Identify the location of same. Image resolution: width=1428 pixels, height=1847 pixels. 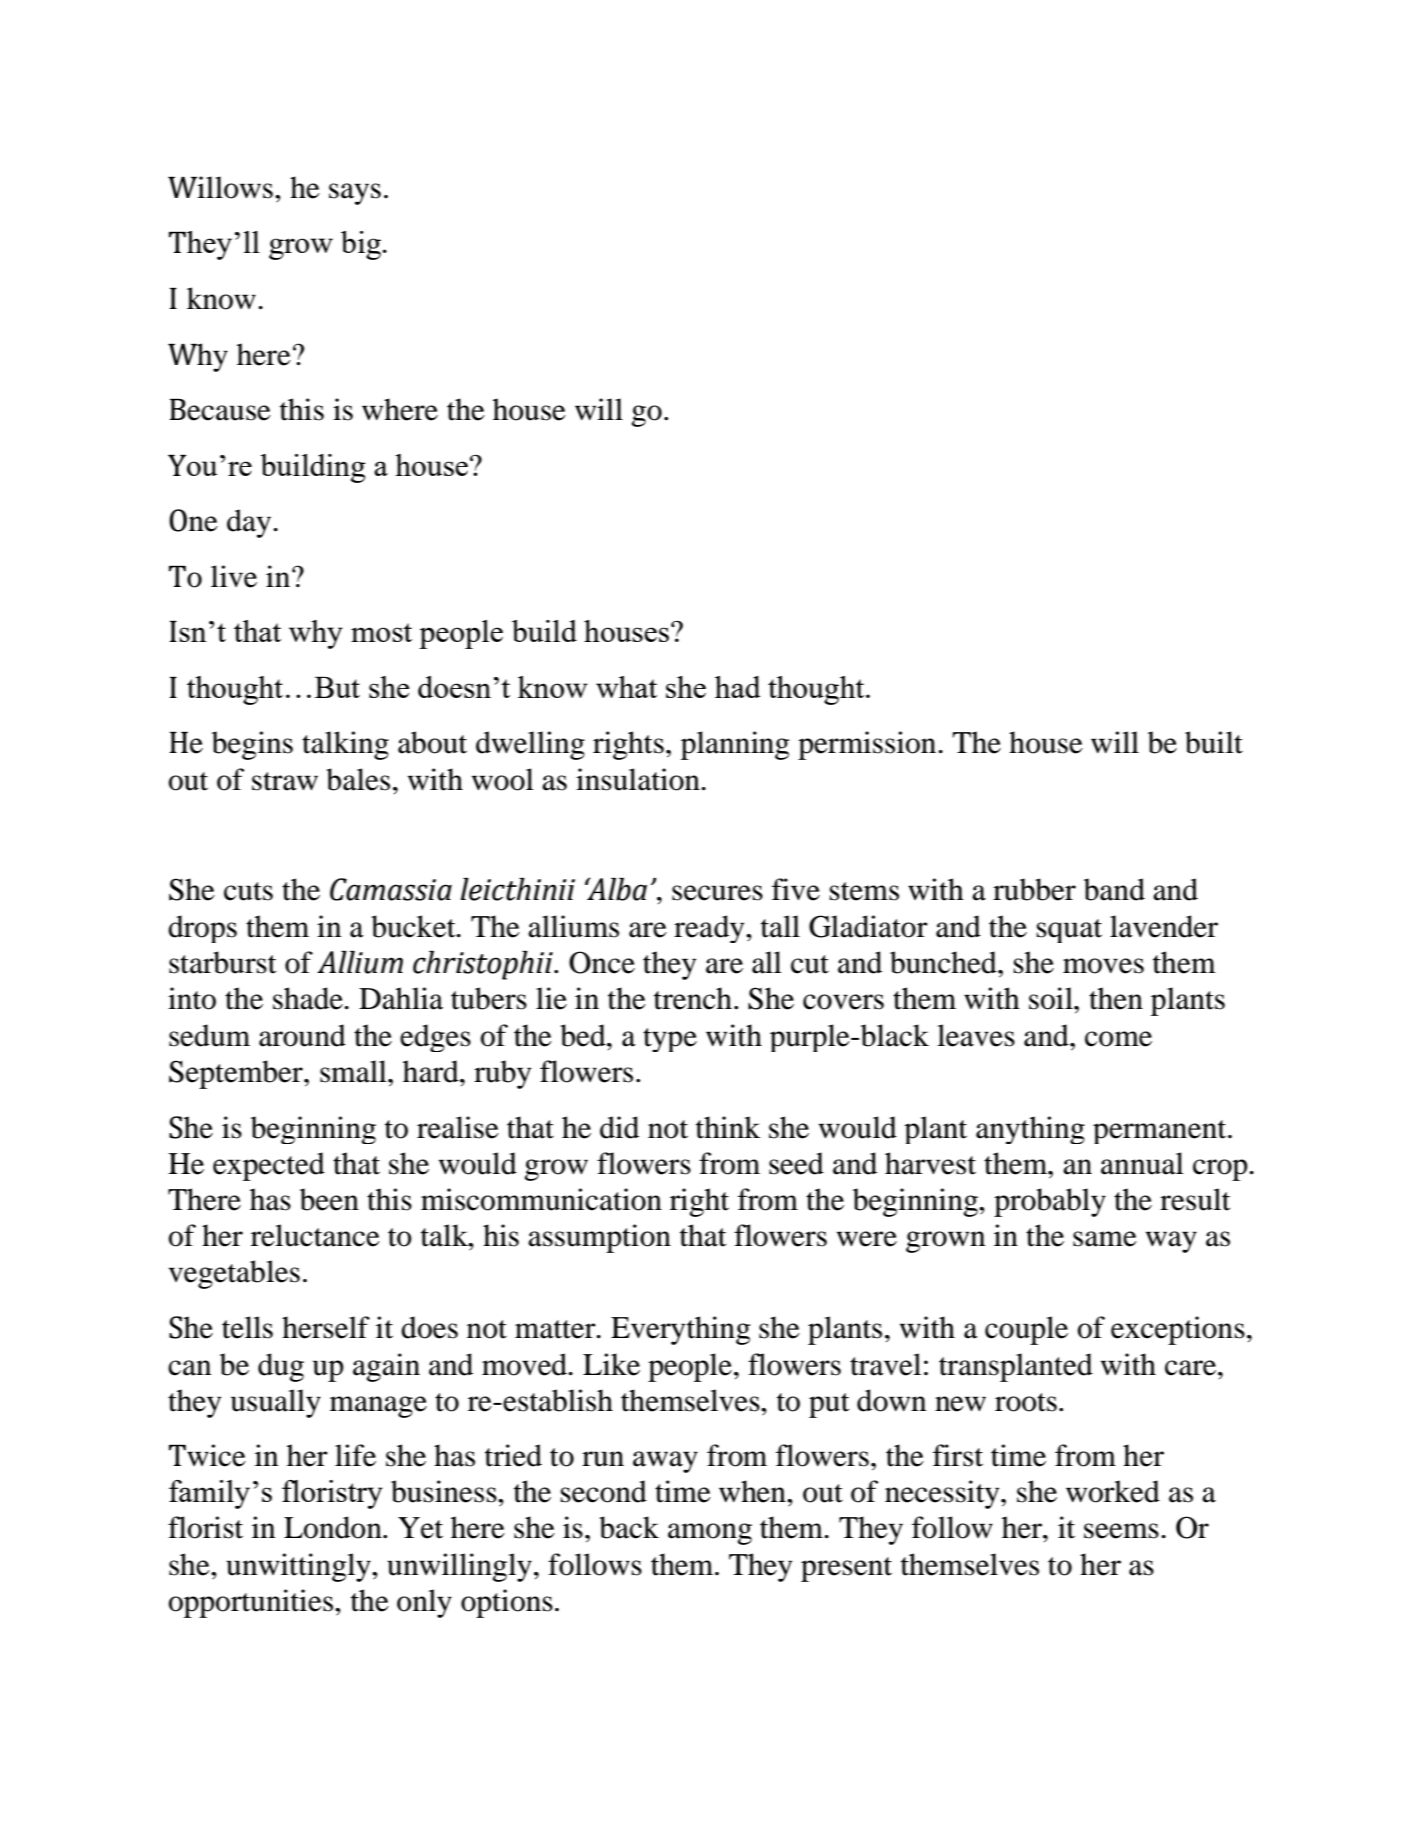
(1105, 1239).
